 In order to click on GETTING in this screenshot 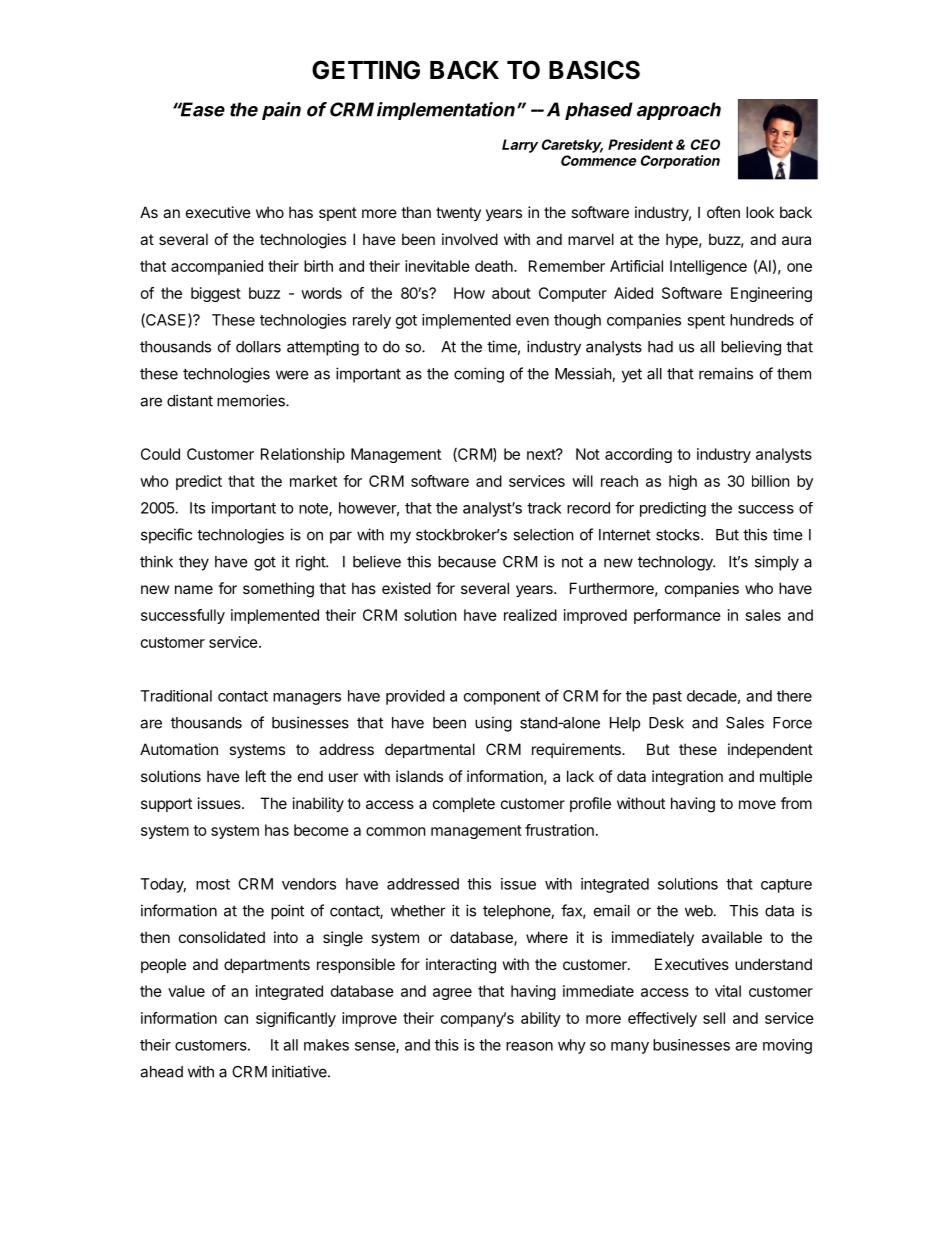, I will do `click(366, 70)`.
